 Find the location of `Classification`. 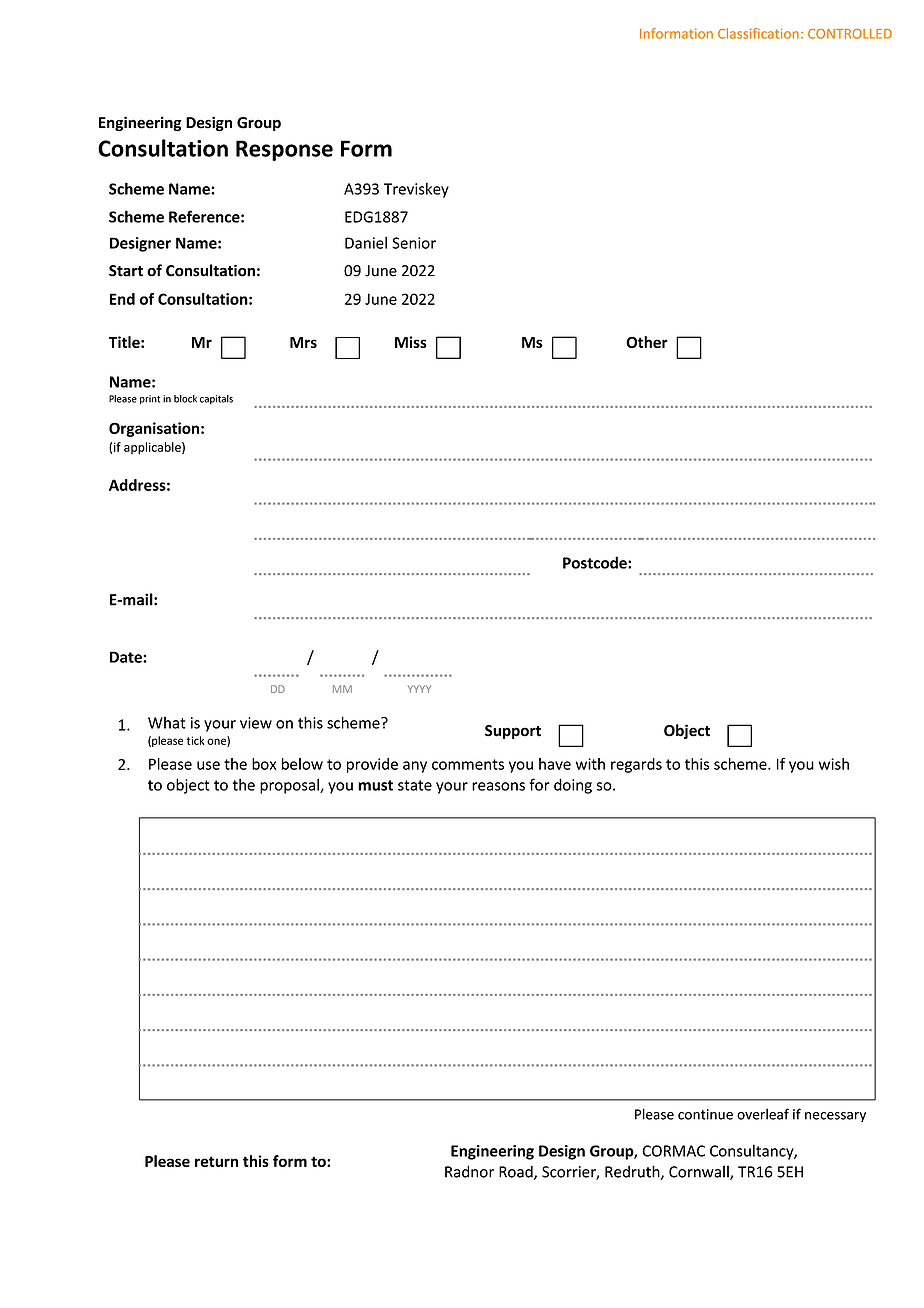

Classification is located at coordinates (758, 33).
